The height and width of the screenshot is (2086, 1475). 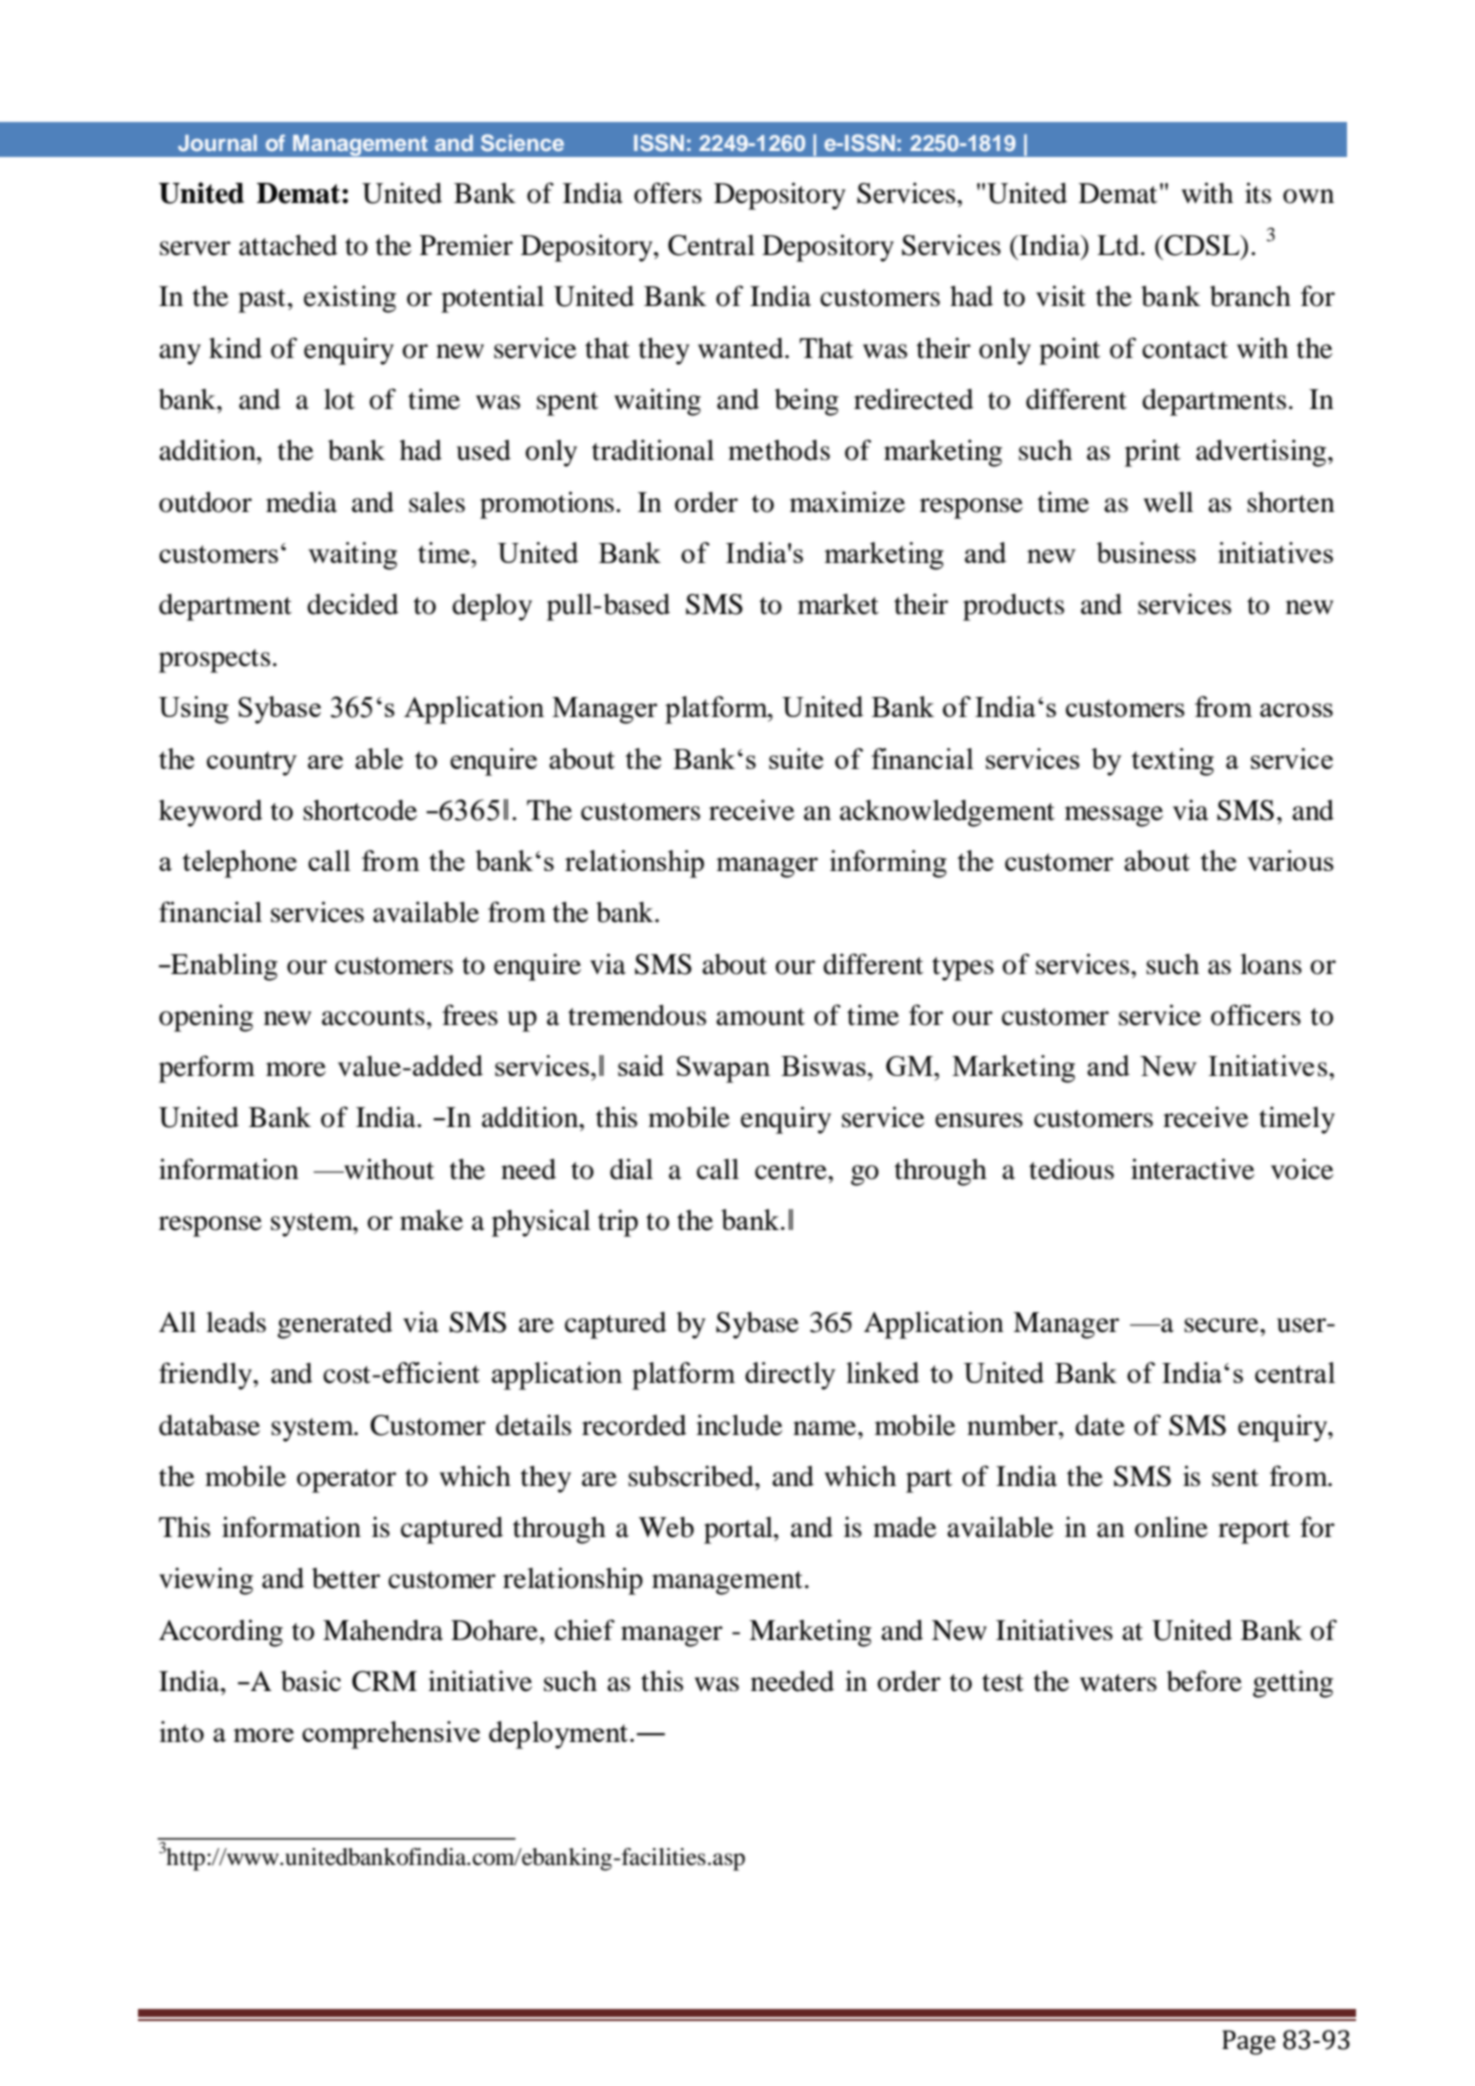 I want to click on offers, so click(x=668, y=193).
